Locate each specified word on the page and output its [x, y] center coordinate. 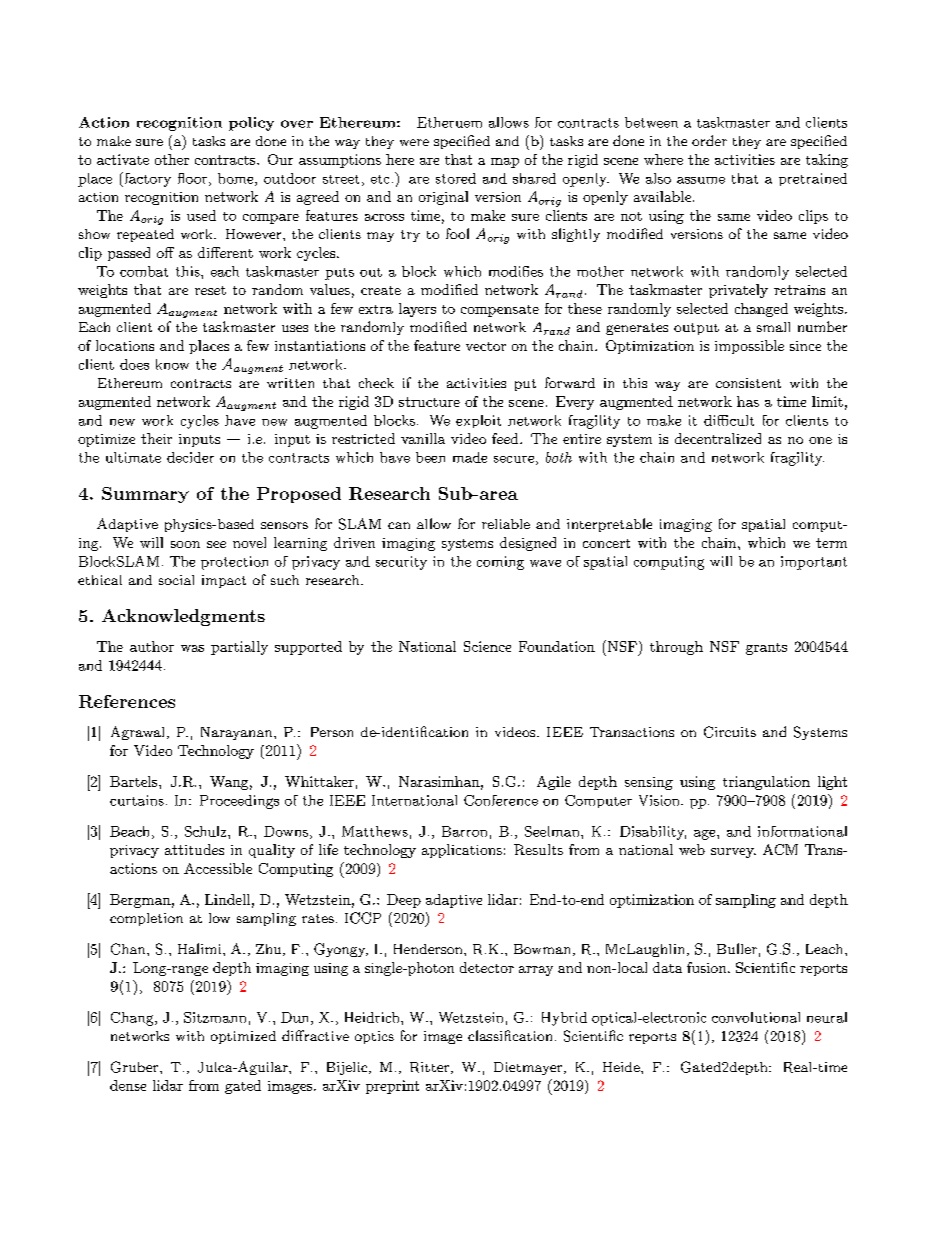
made [470, 457]
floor [194, 179]
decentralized [718, 438]
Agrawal [137, 733]
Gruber [136, 1067]
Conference [501, 800]
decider [190, 457]
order [709, 140]
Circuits [730, 732]
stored [456, 178]
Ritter [429, 1067]
